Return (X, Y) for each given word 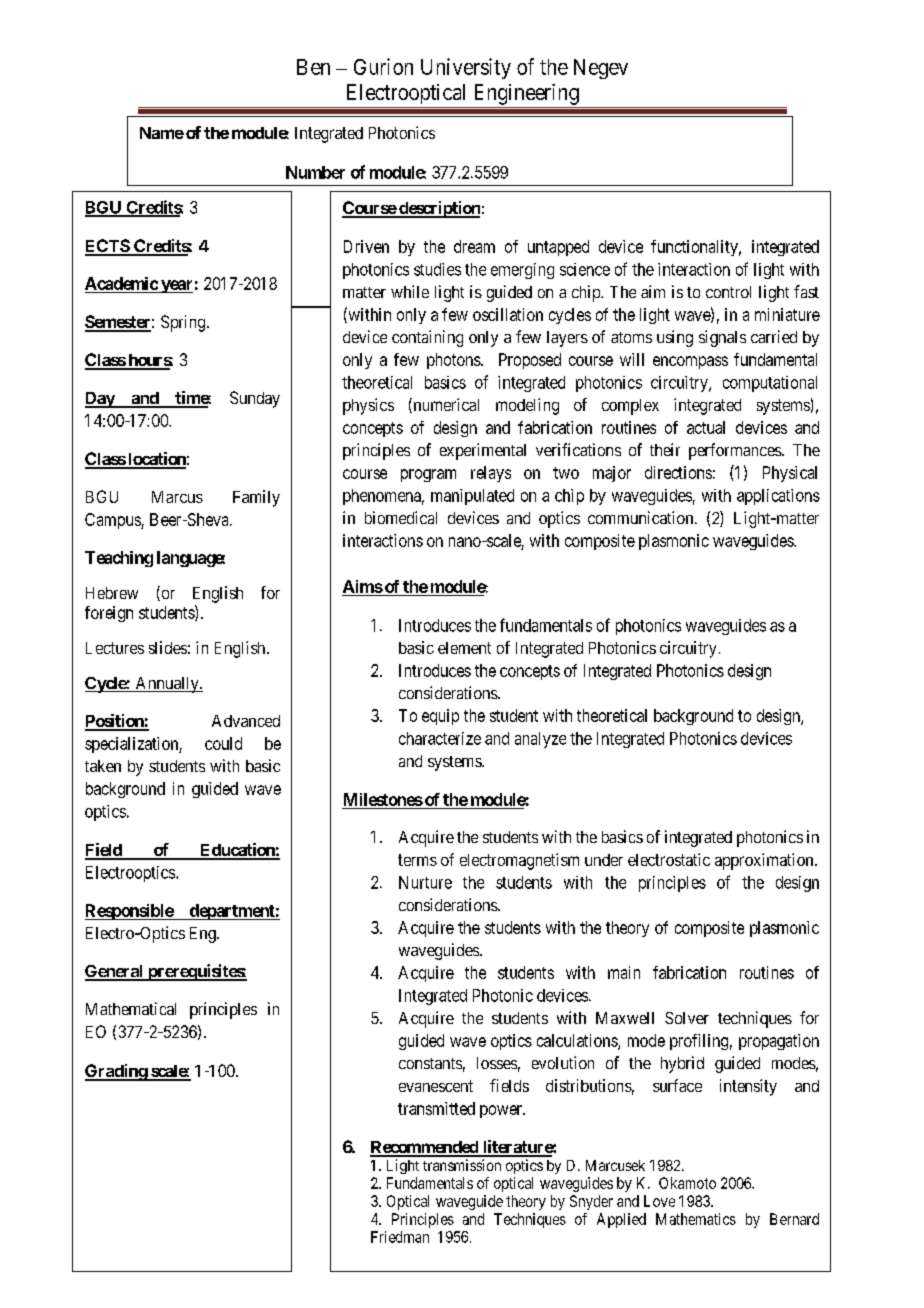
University (466, 68)
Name (162, 133)
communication (642, 517)
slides (168, 647)
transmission (462, 1165)
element (464, 648)
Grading (117, 1072)
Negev (601, 69)
